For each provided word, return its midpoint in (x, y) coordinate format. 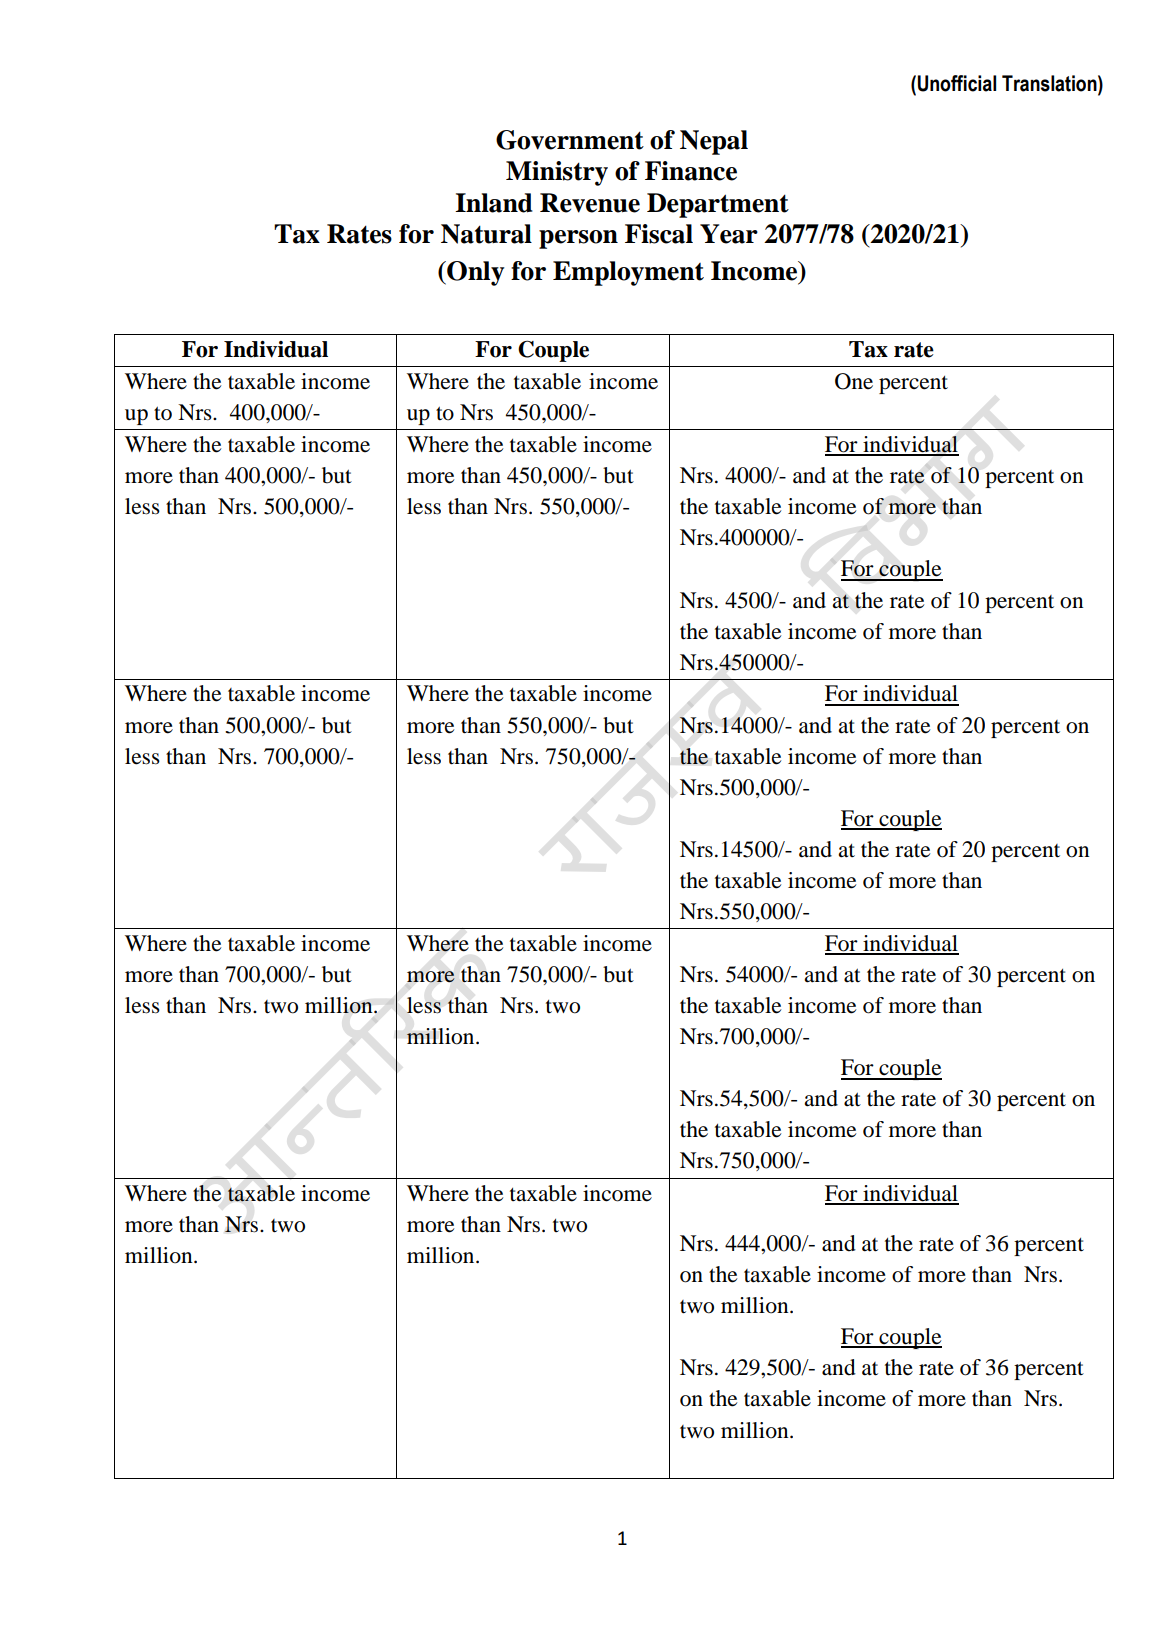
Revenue (590, 203)
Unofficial (957, 83)
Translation (1050, 83)
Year (729, 234)
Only (474, 273)
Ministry (557, 173)
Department (718, 205)
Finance (691, 171)
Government (570, 140)
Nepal (714, 142)
